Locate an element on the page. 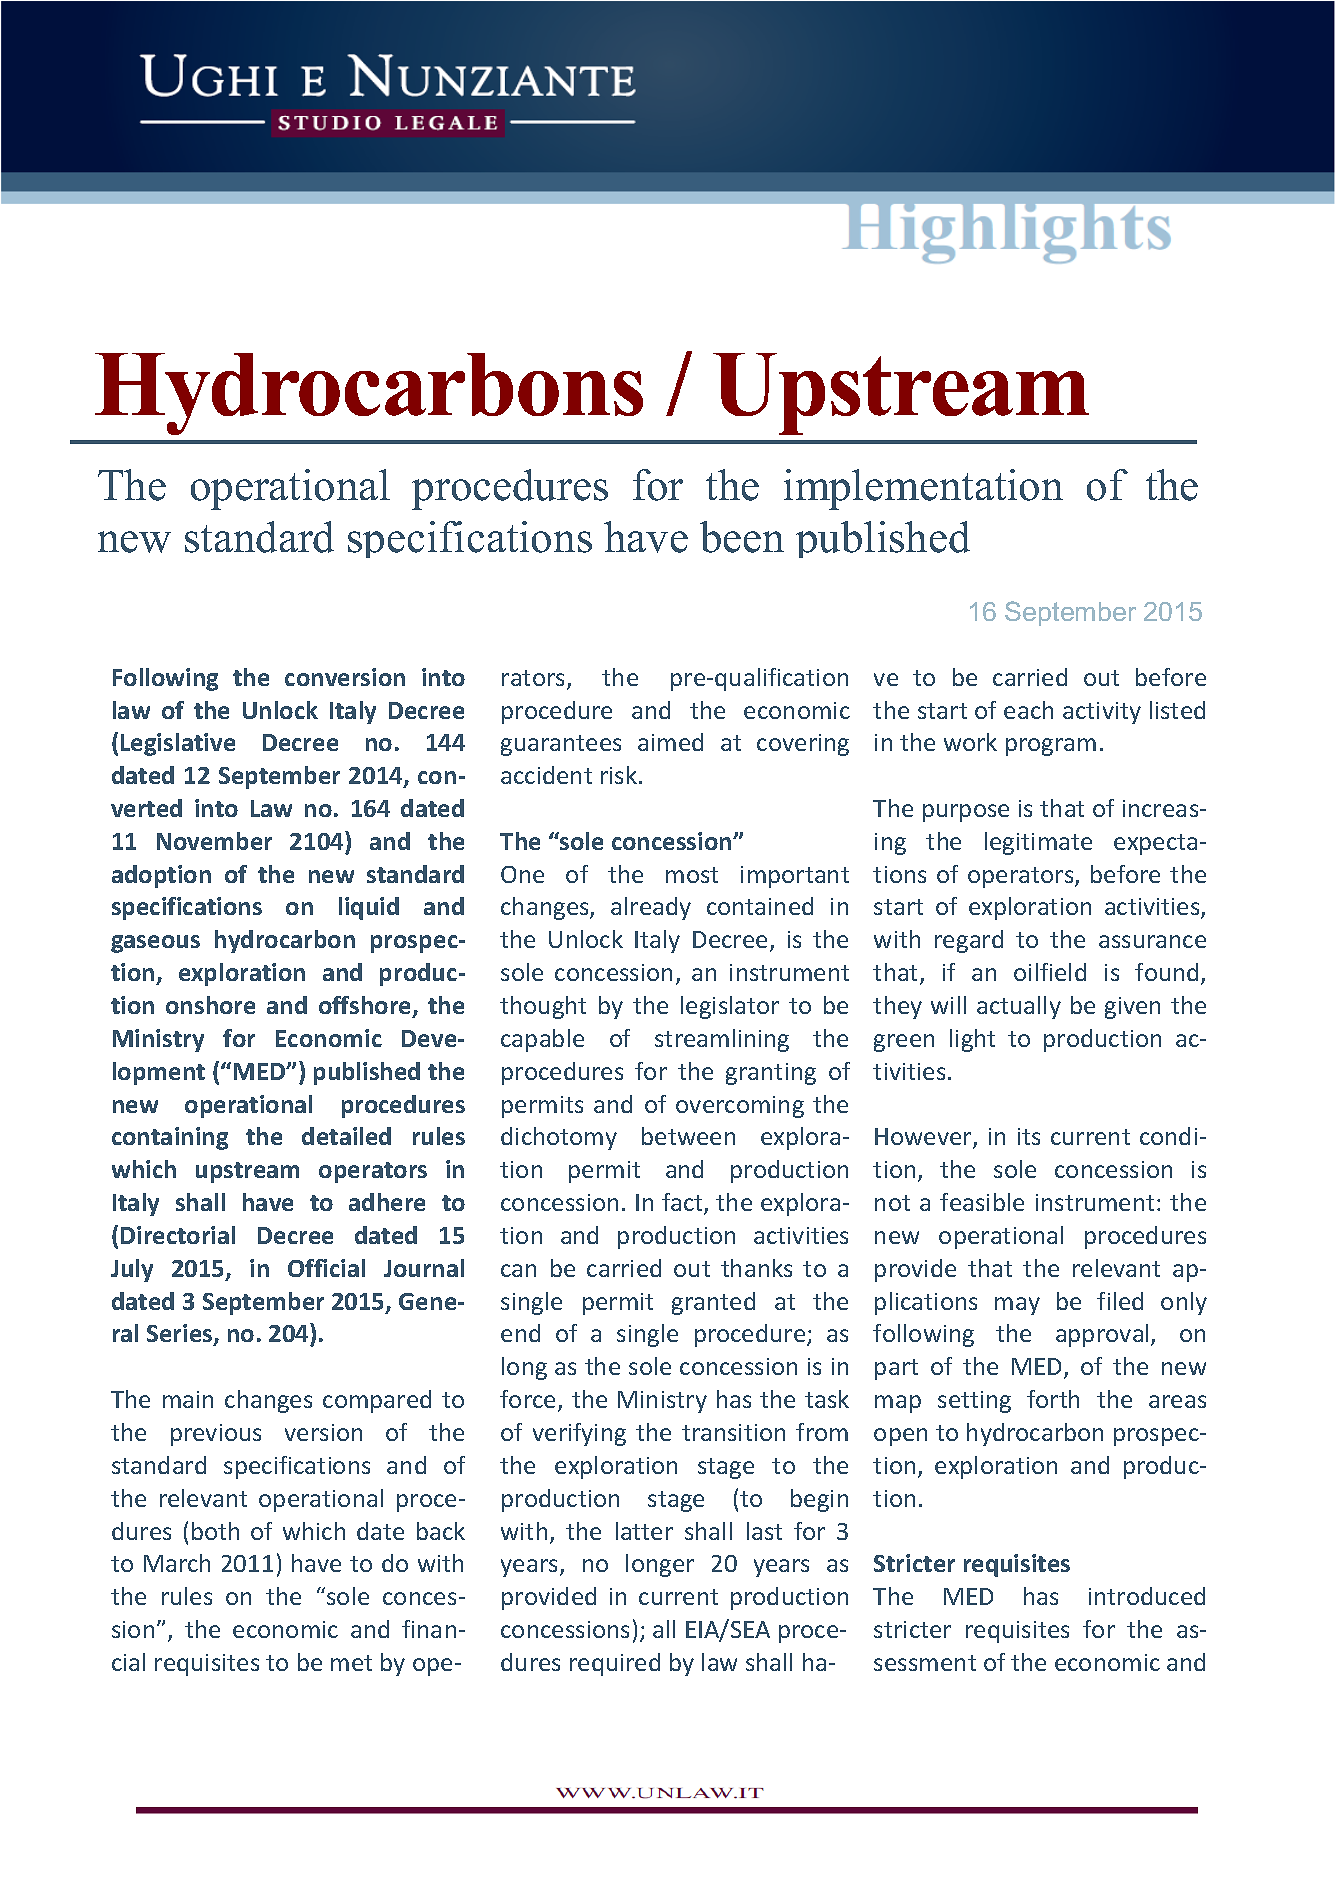 This page has width=1335, height=1887. legitimate is located at coordinates (1038, 843).
